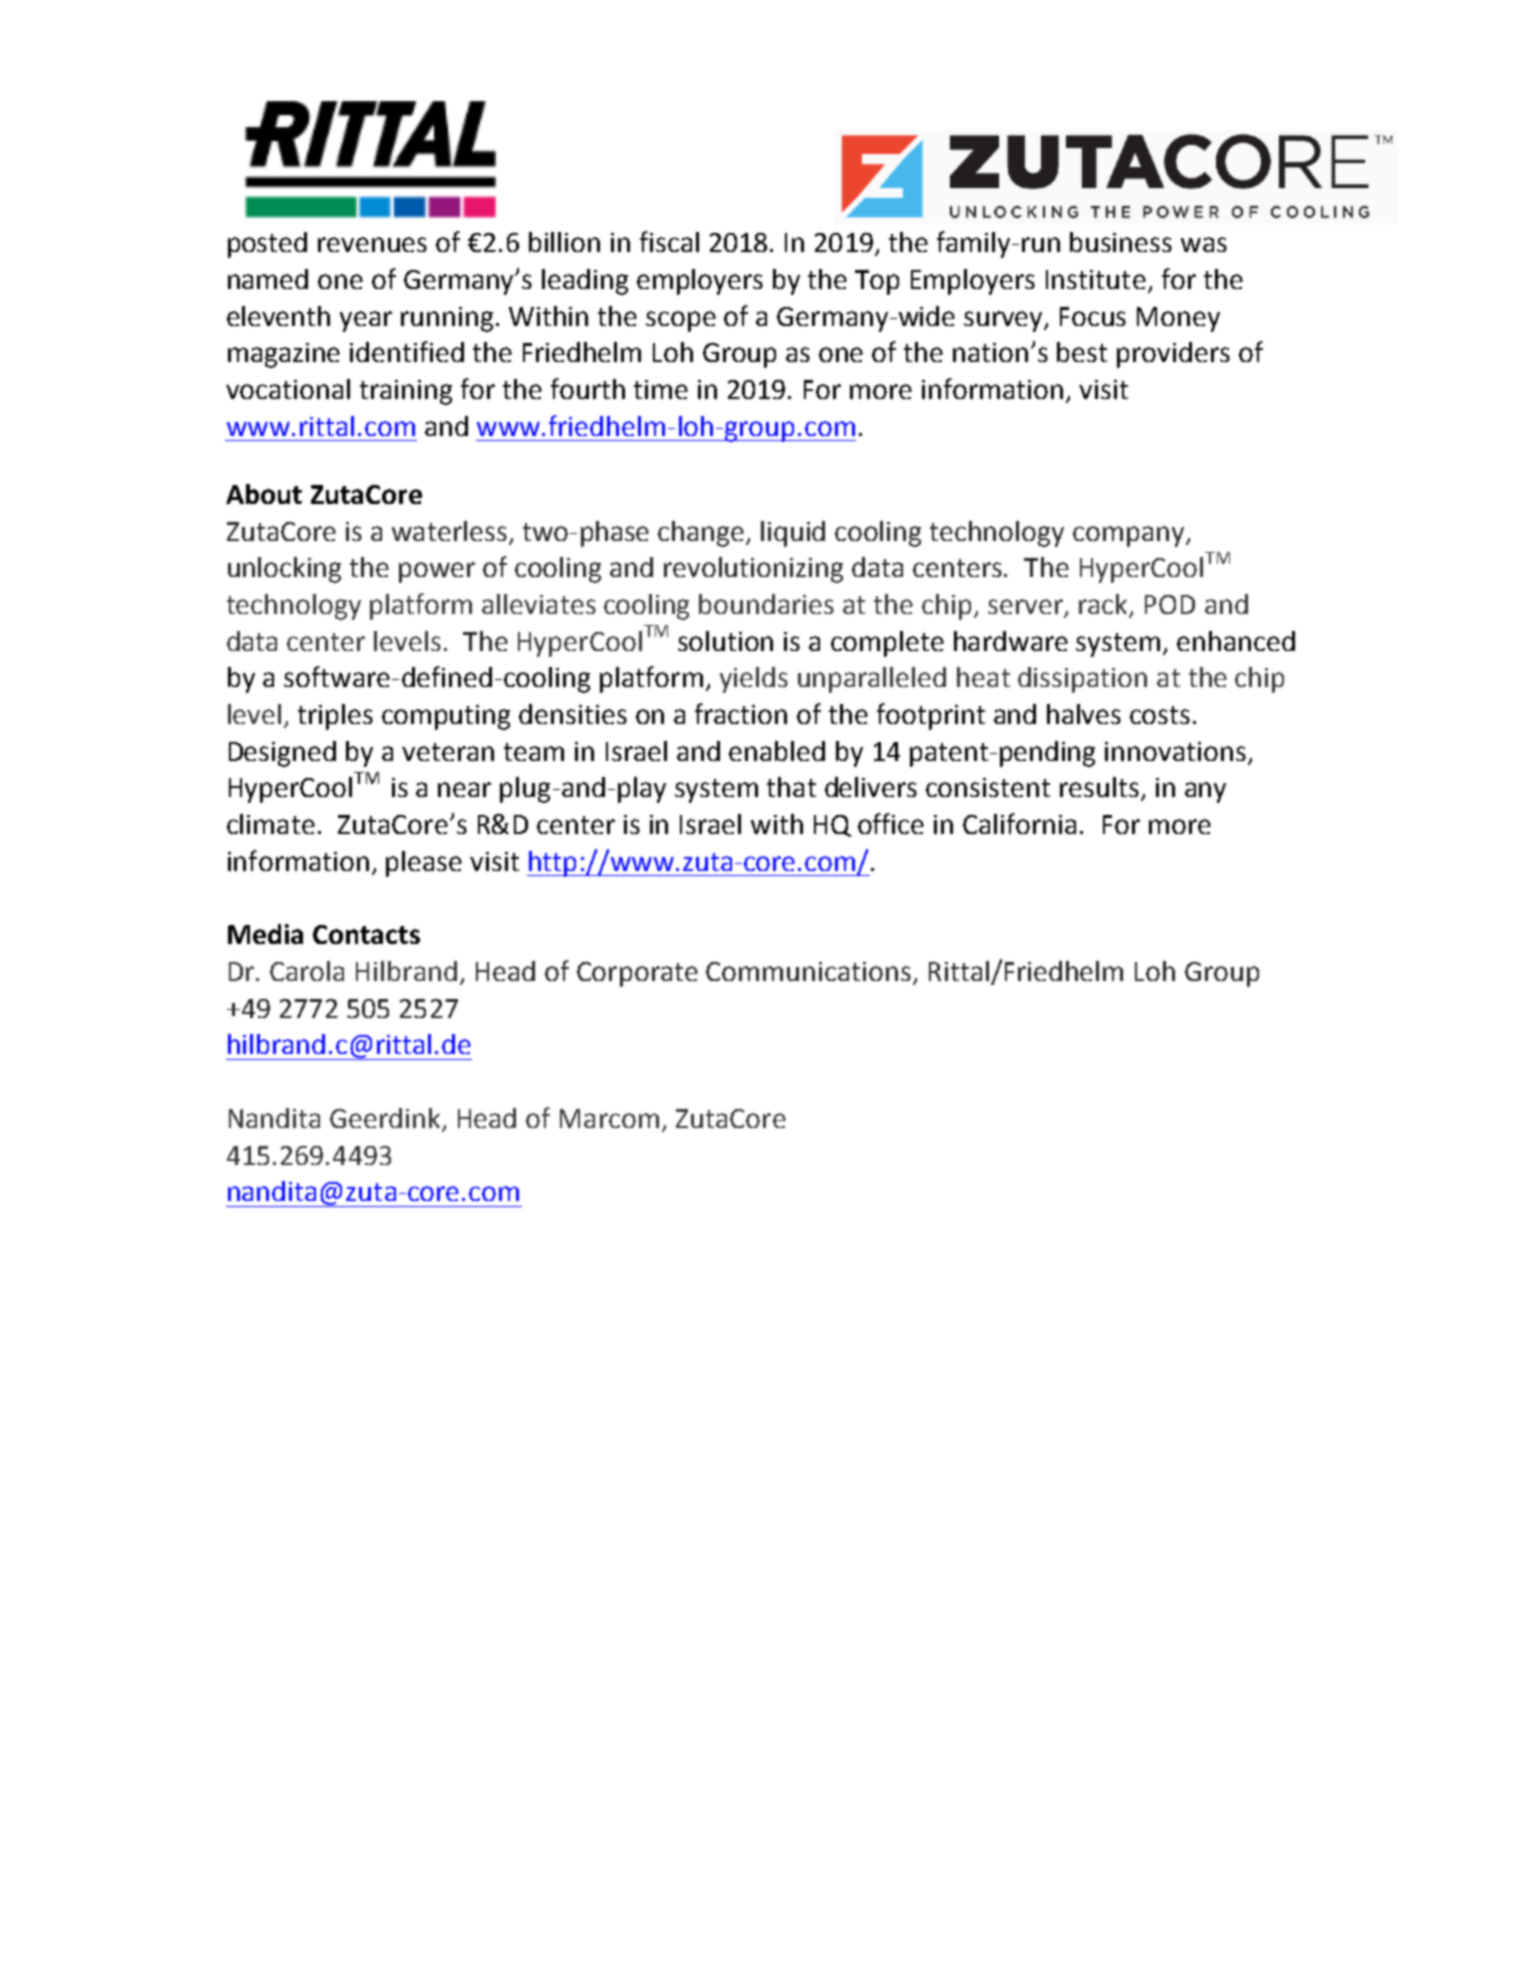 The image size is (1533, 1984). Describe the element at coordinates (372, 244) in the screenshot. I see `revenues` at that location.
